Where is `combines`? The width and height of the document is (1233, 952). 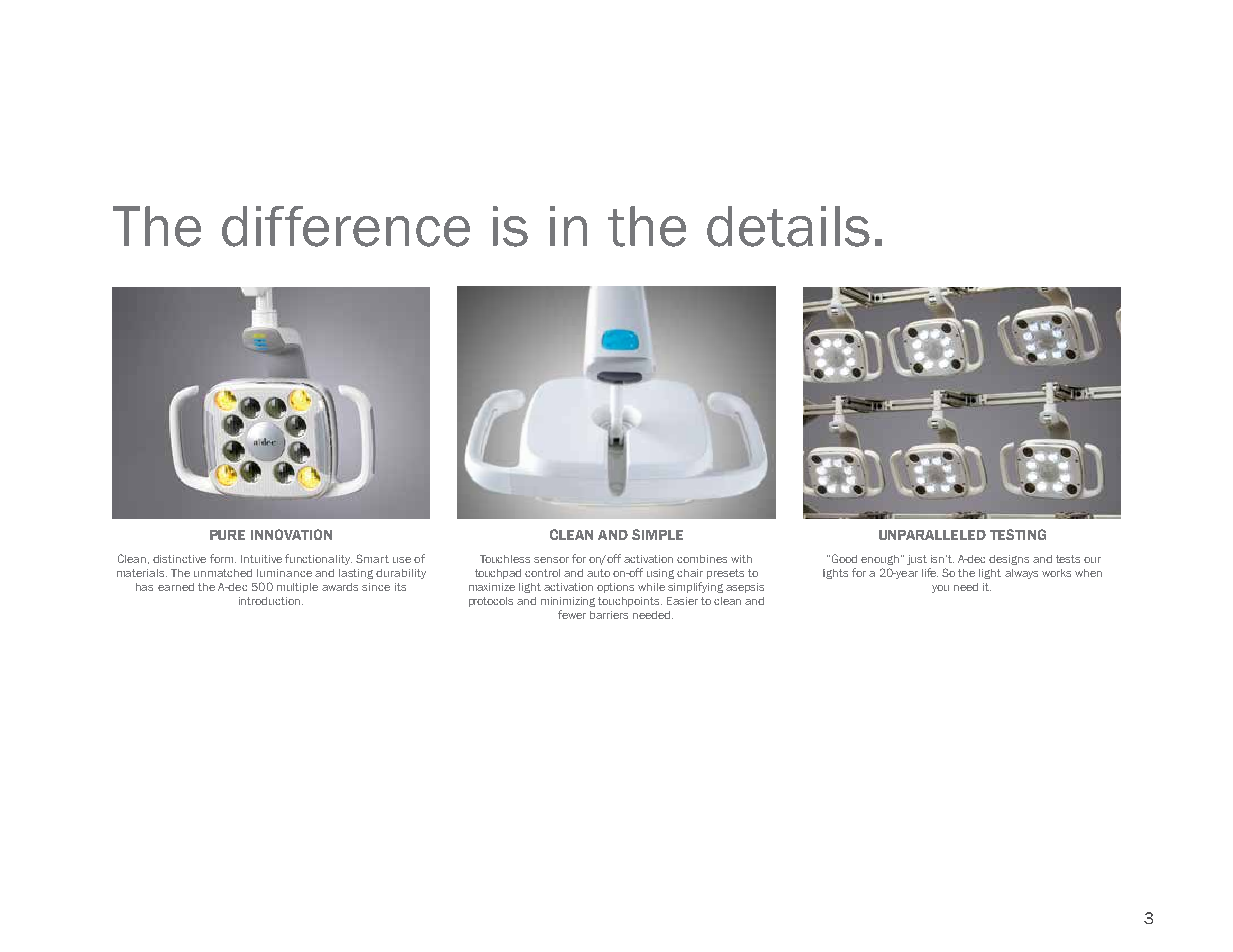 combines is located at coordinates (702, 559).
